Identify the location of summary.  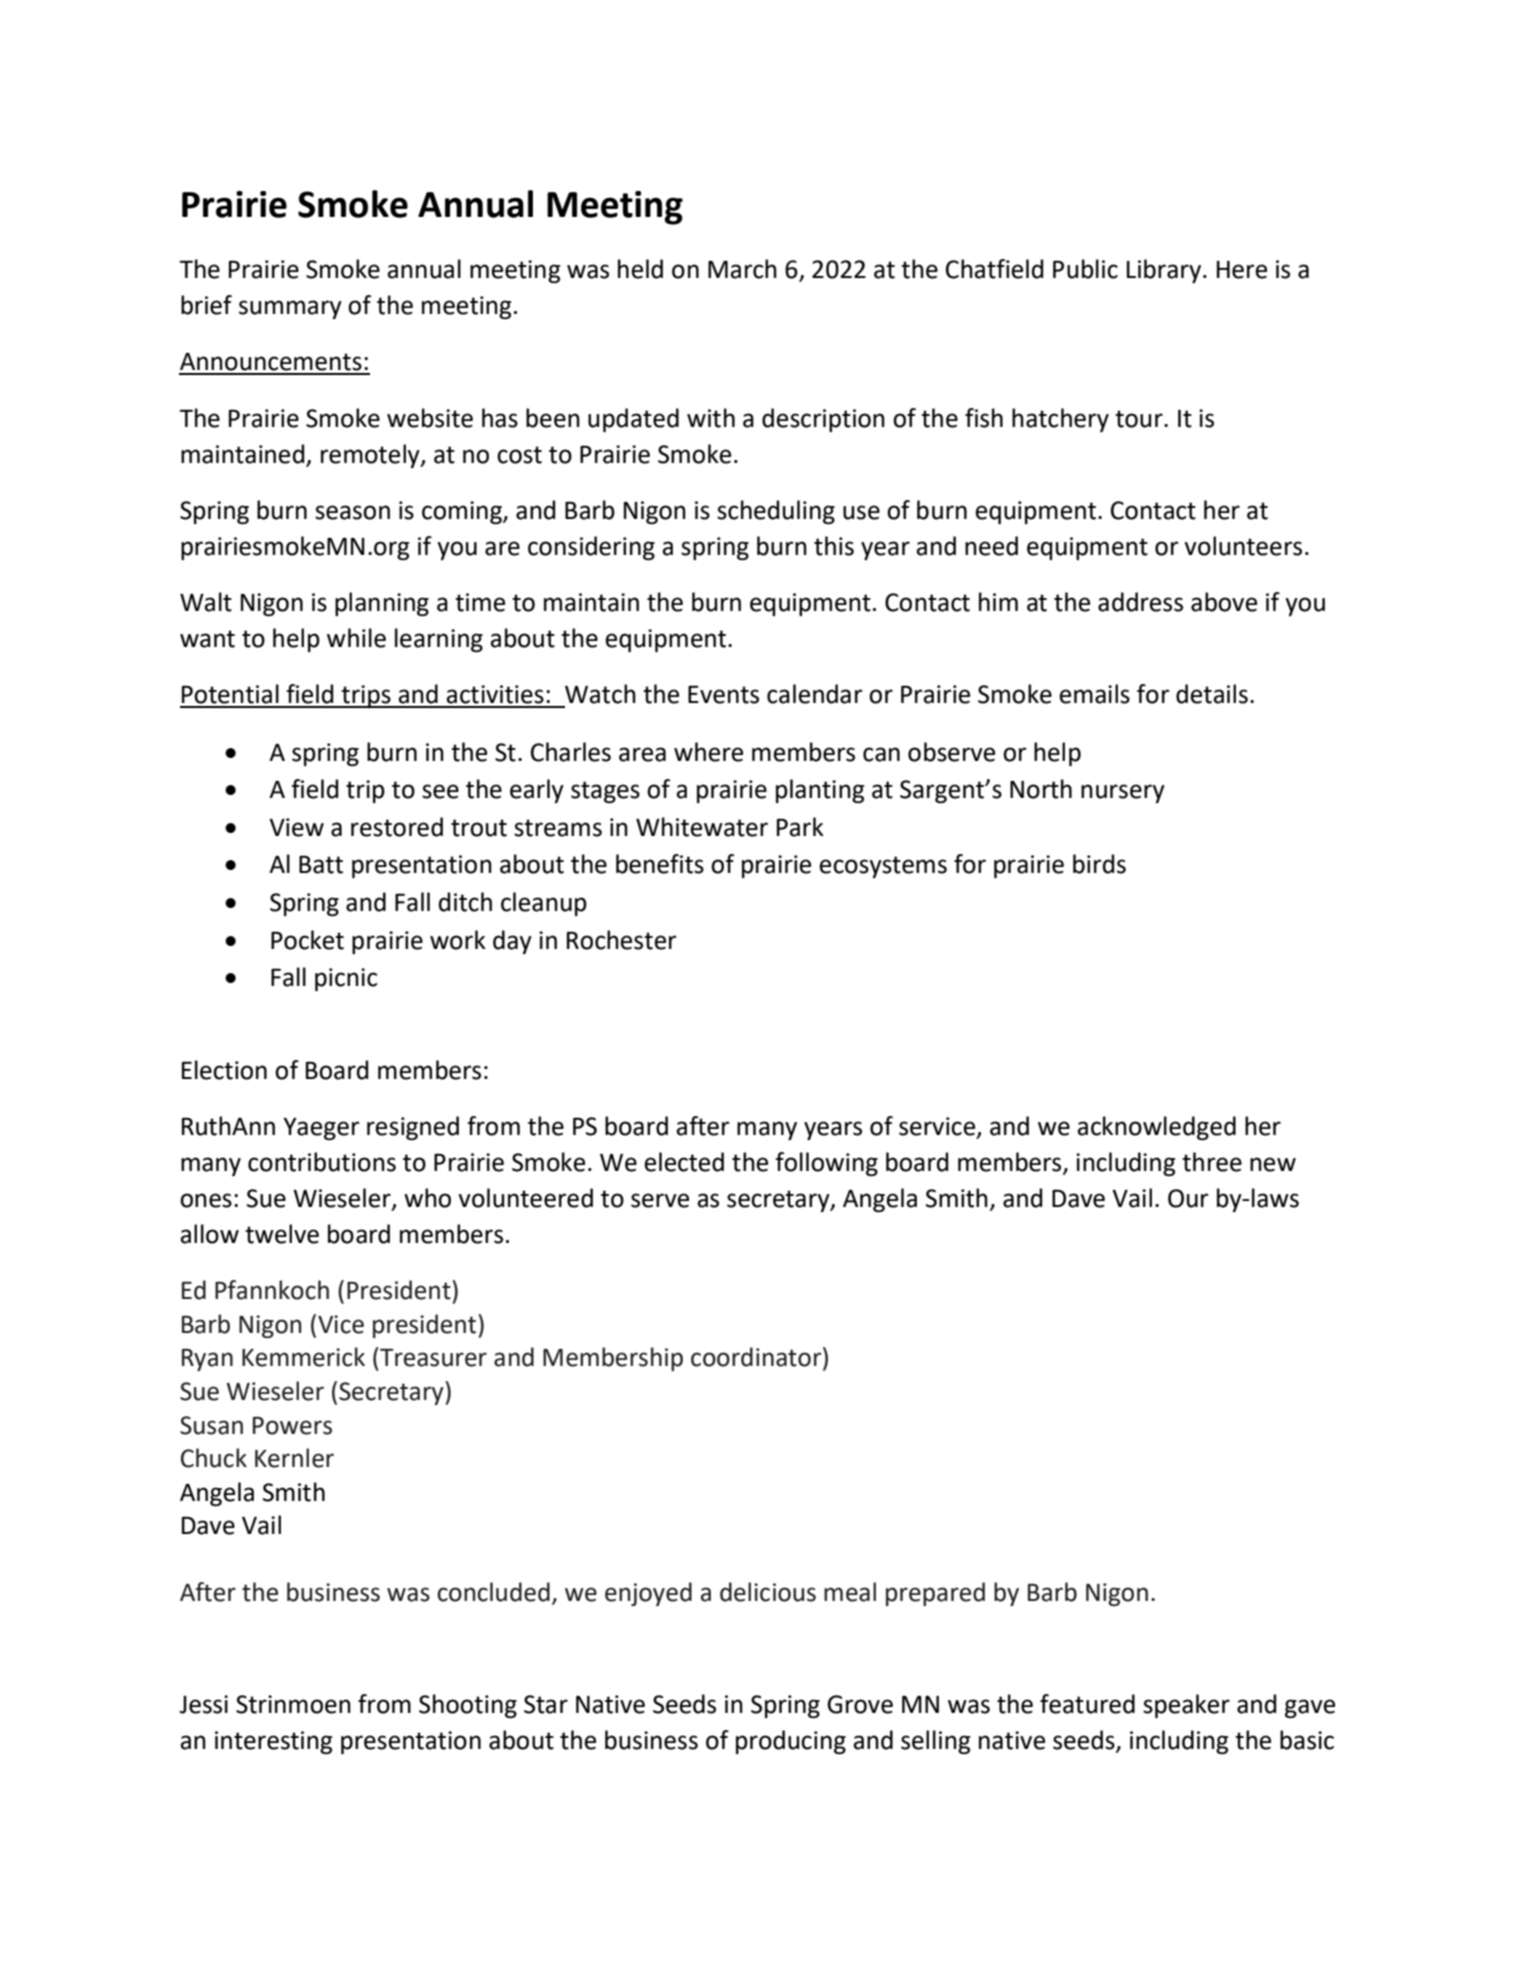
(290, 309).
